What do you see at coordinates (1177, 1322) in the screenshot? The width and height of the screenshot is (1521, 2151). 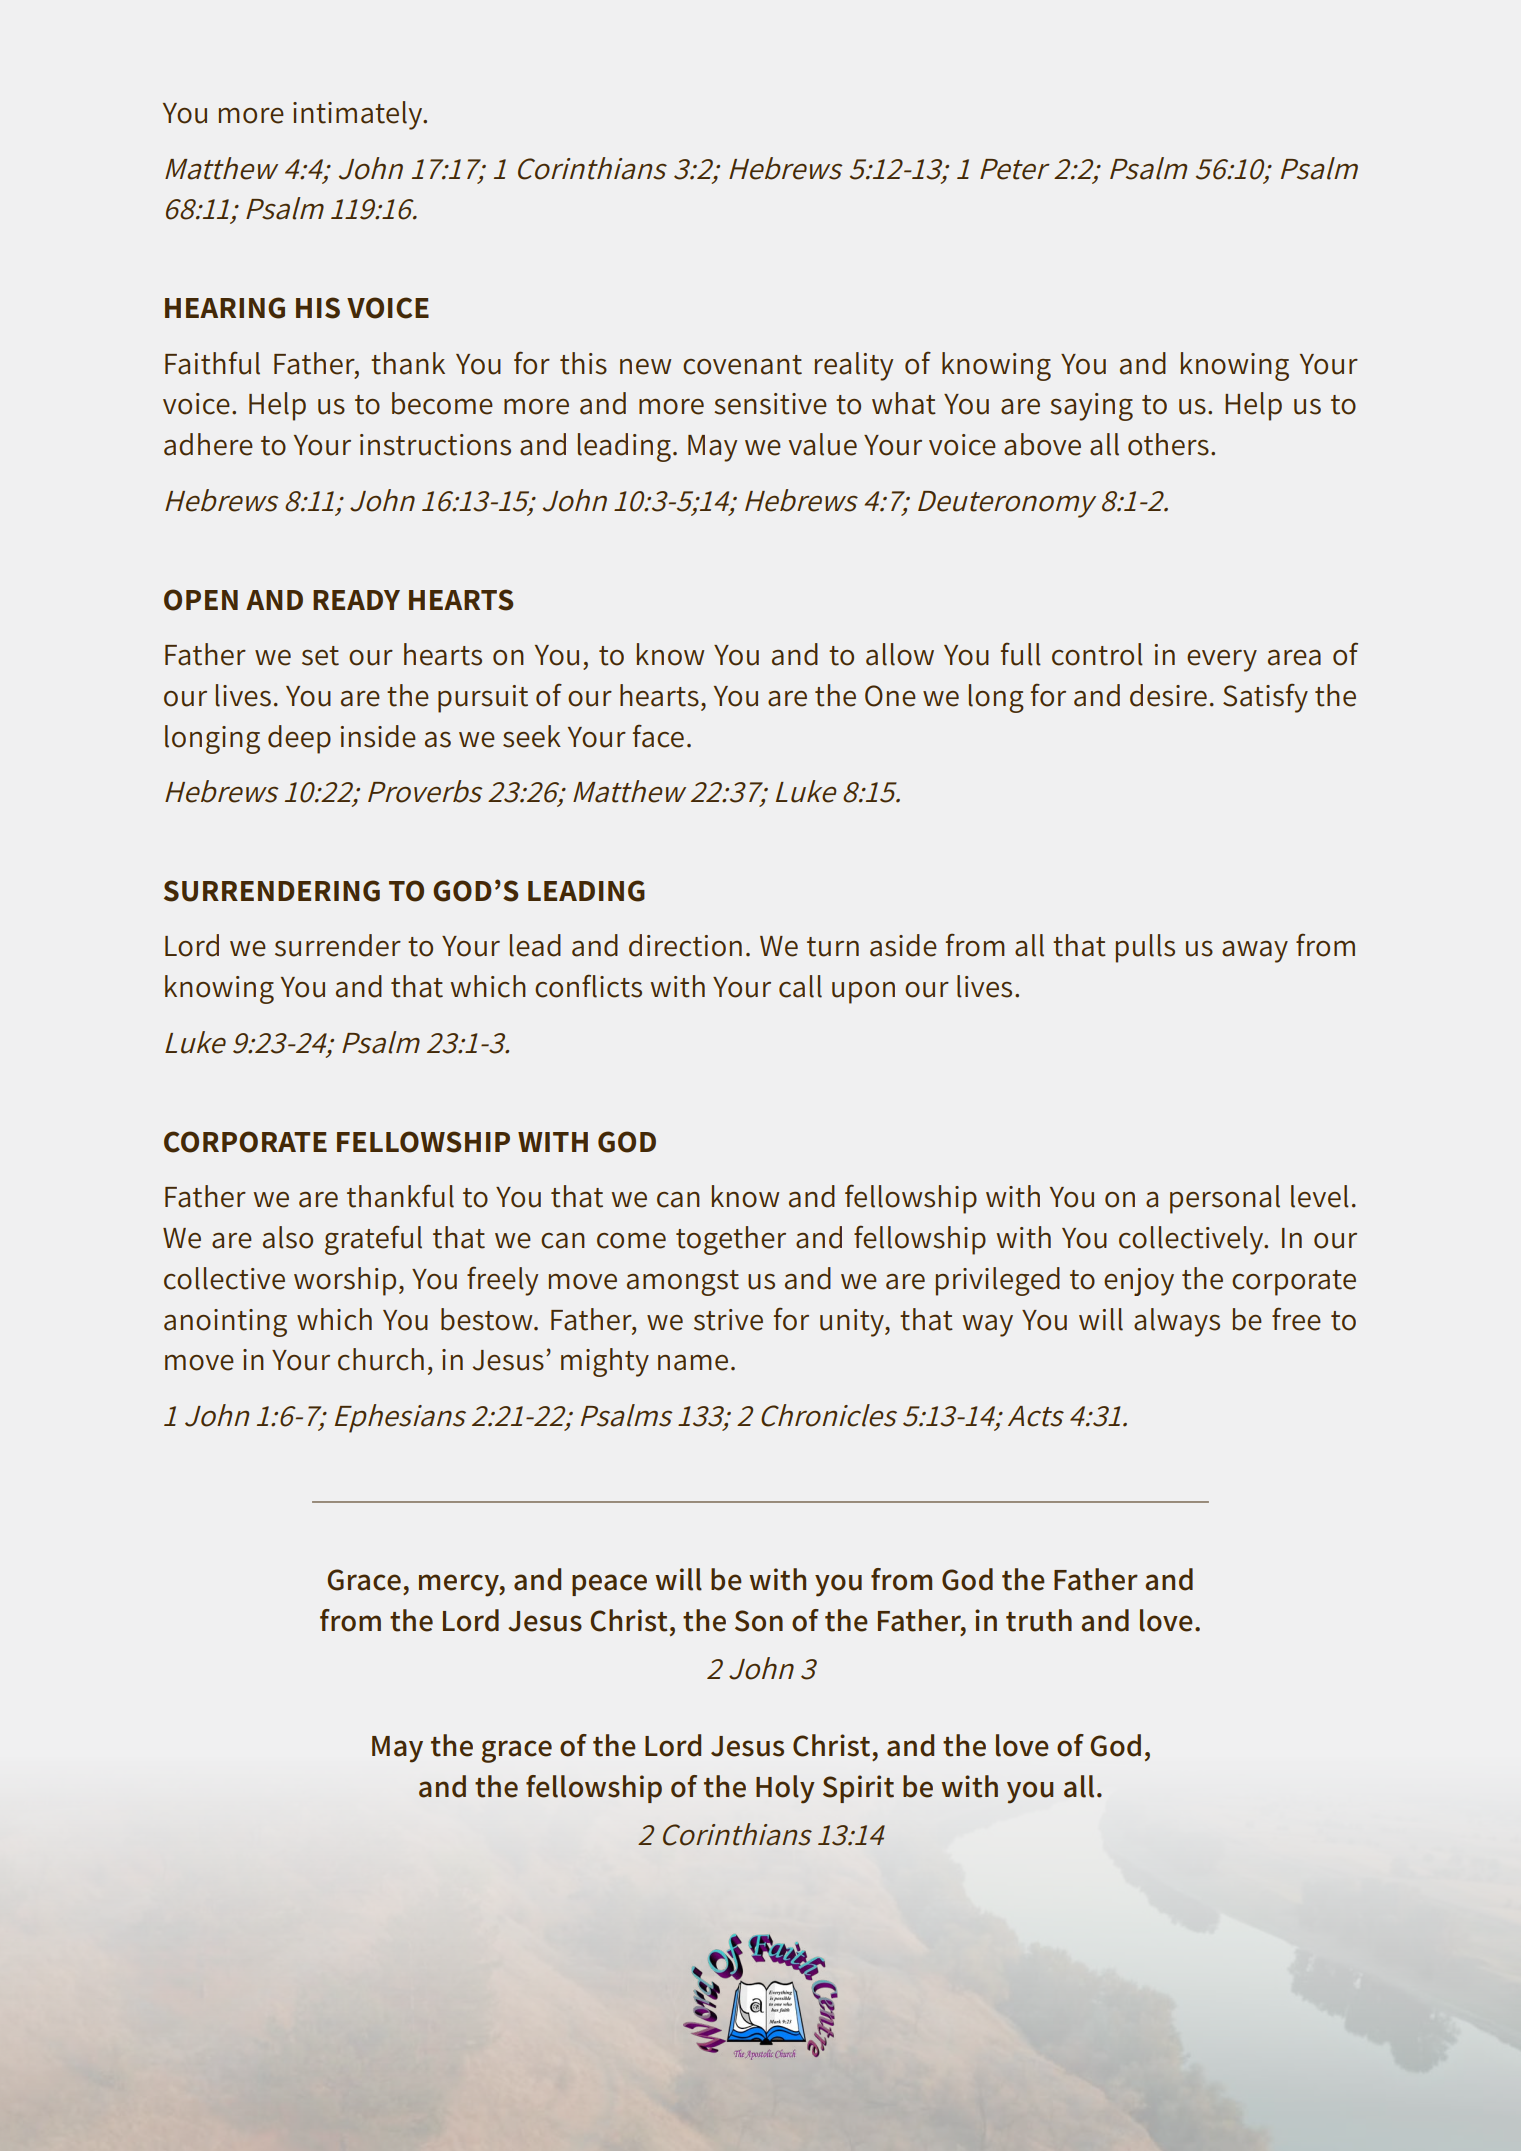 I see `always` at bounding box center [1177, 1322].
